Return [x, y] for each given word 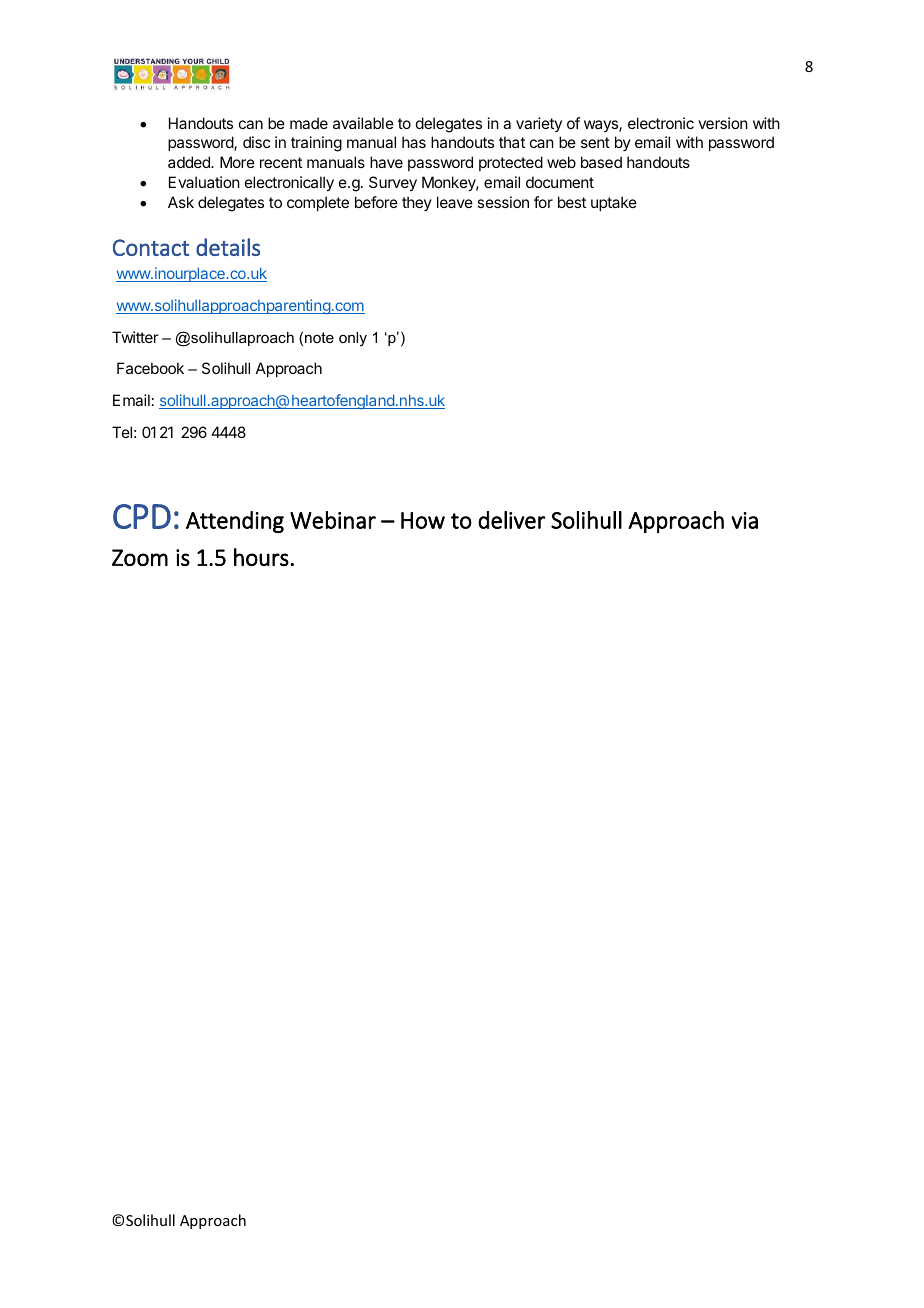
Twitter [135, 337]
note [319, 337]
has [414, 142]
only [353, 339]
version [723, 123]
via [744, 520]
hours [261, 557]
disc [256, 142]
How [423, 520]
